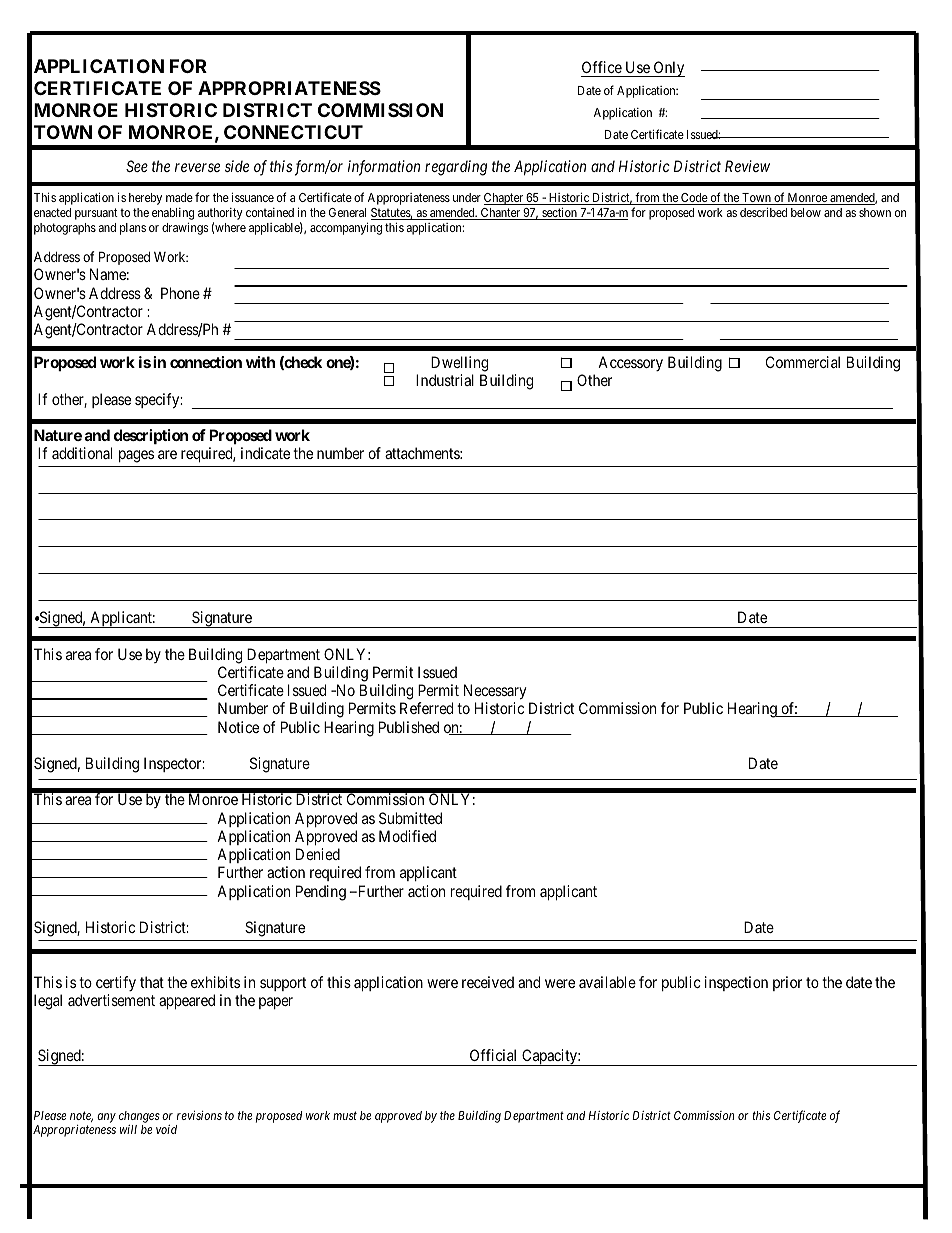 This image has width=952, height=1233. Describe the element at coordinates (410, 818) in the image. I see `Submitted` at that location.
